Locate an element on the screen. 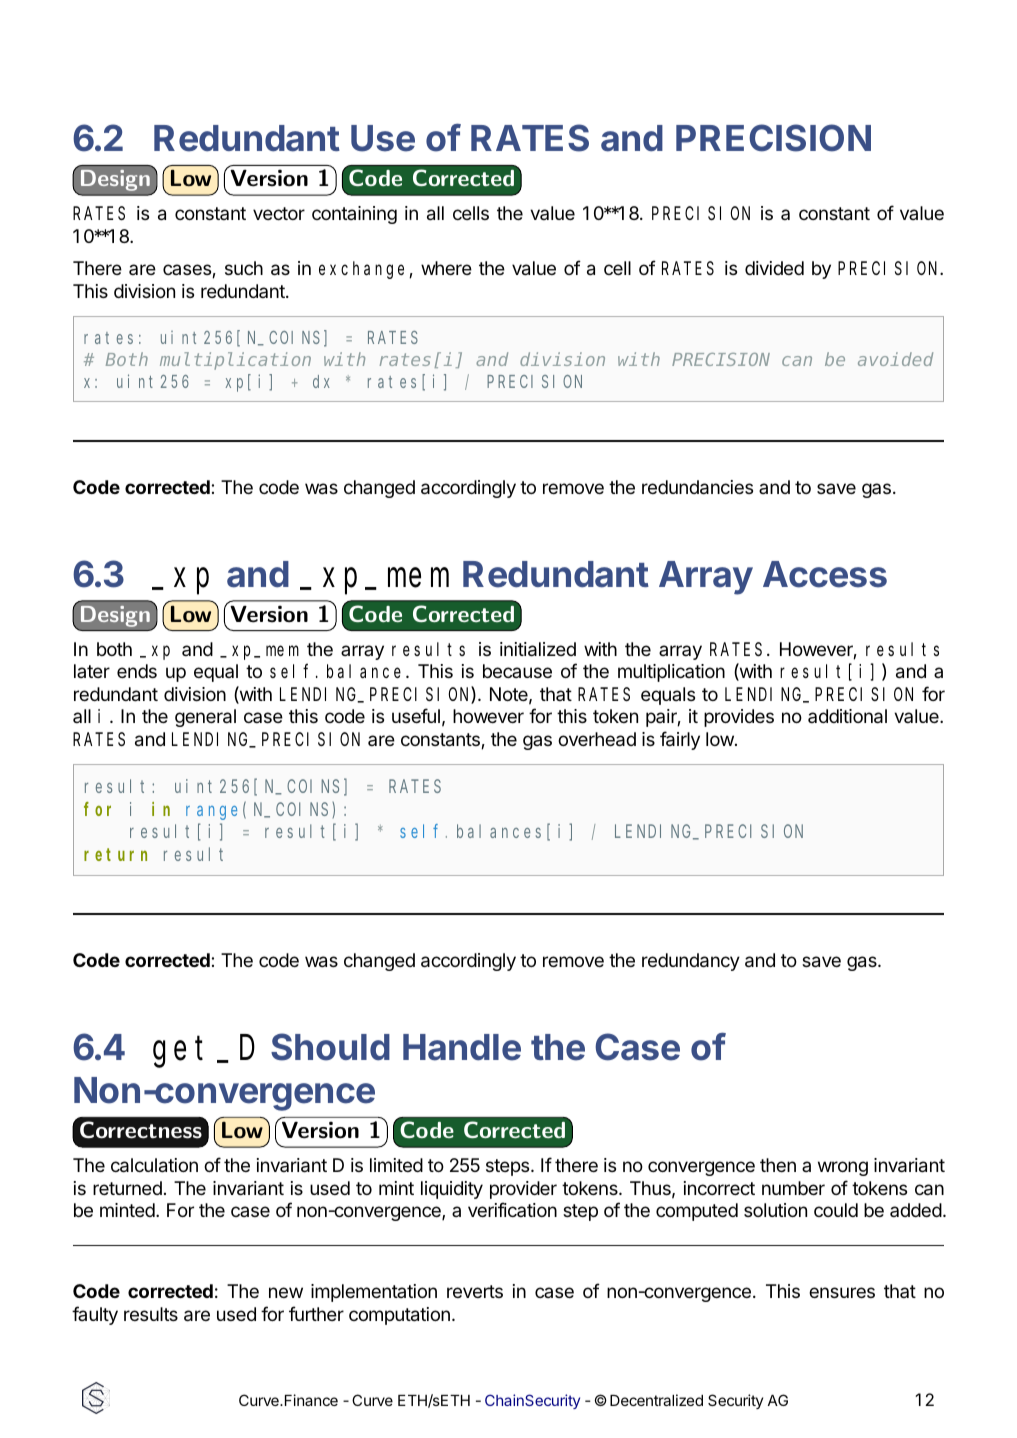 This screenshot has width=1017, height=1438. general is located at coordinates (205, 718).
